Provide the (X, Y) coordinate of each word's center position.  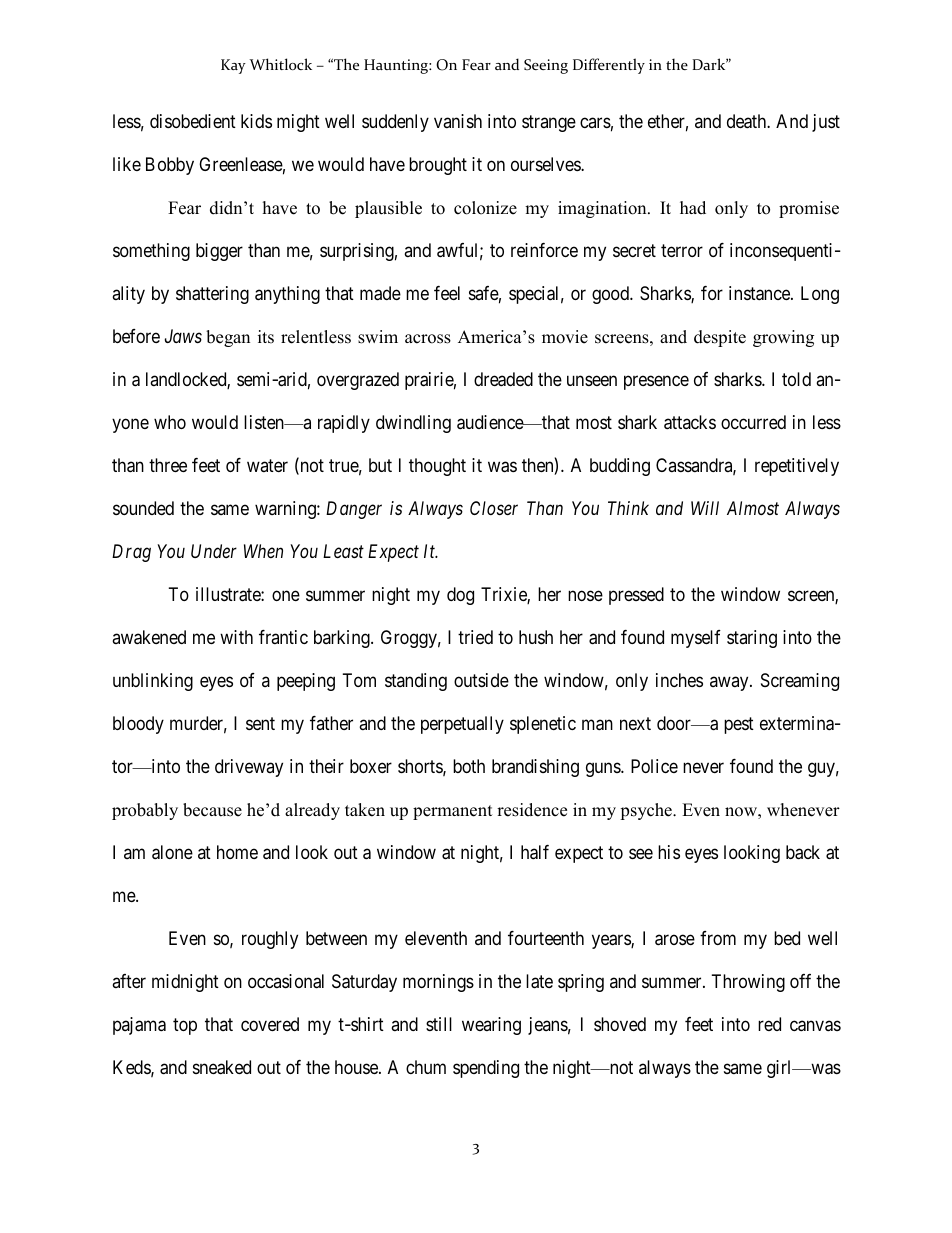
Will (705, 508)
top (185, 1026)
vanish (458, 121)
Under (214, 551)
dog (460, 596)
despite (720, 338)
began (228, 338)
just (826, 123)
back (803, 852)
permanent (453, 812)
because (212, 810)
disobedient (193, 121)
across (428, 339)
